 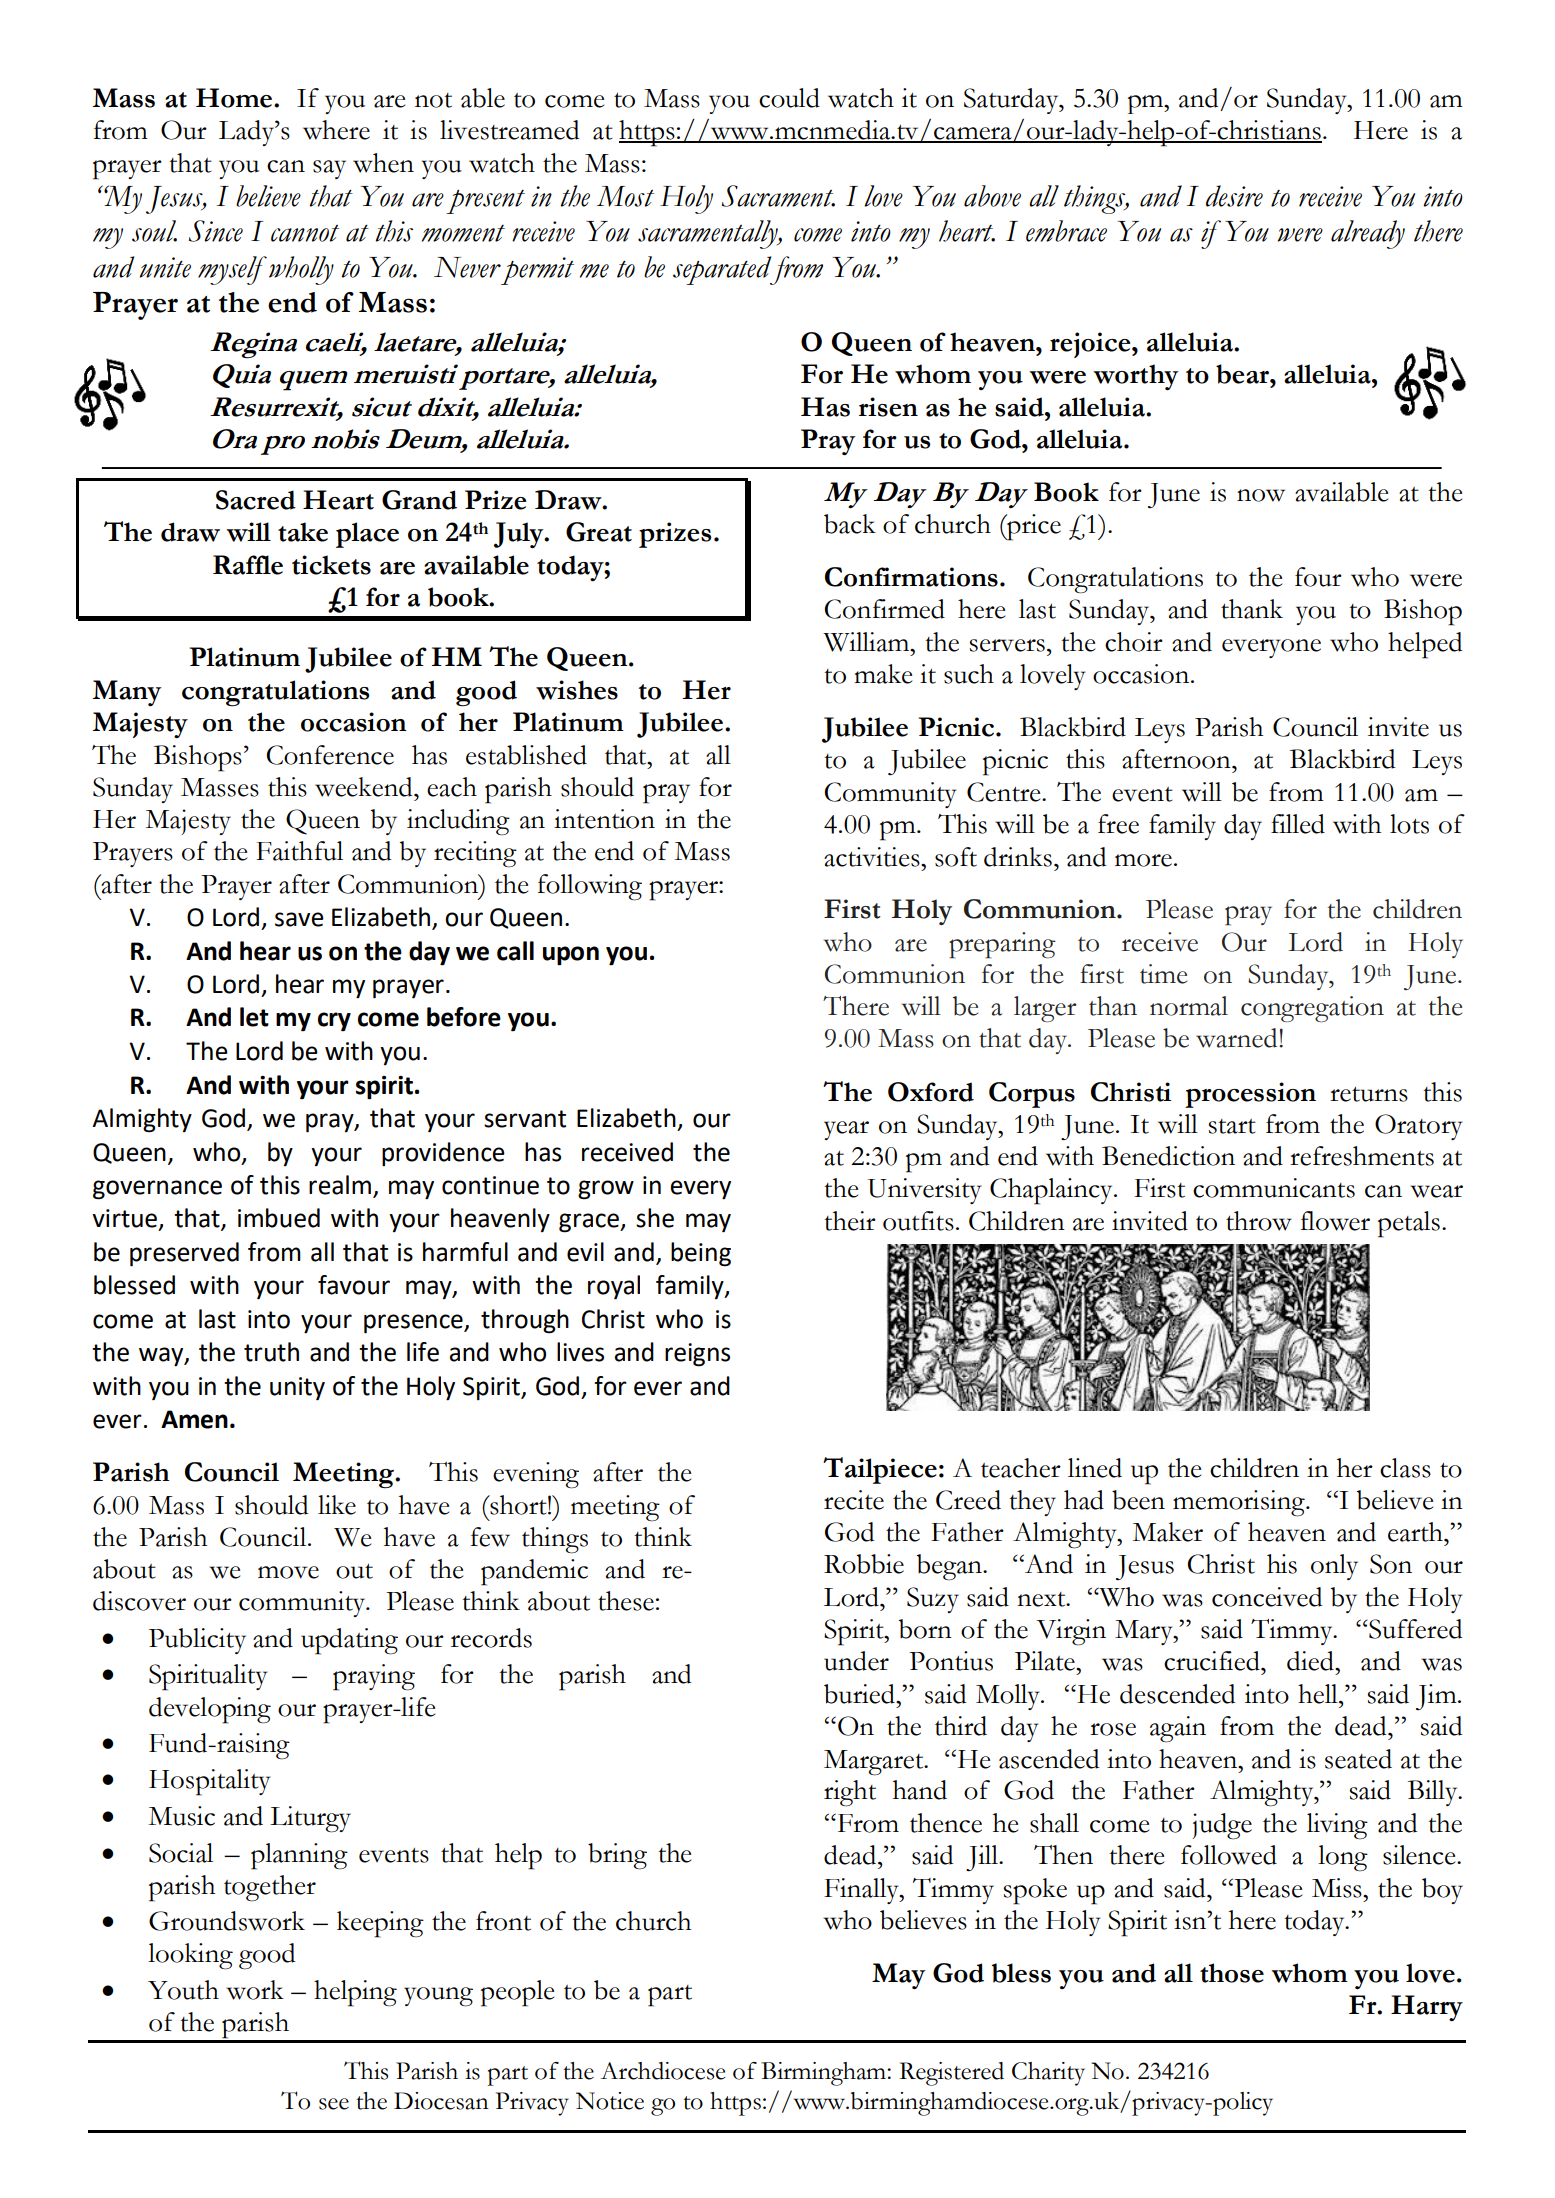 I want to click on Raffle, so click(x=248, y=565).
